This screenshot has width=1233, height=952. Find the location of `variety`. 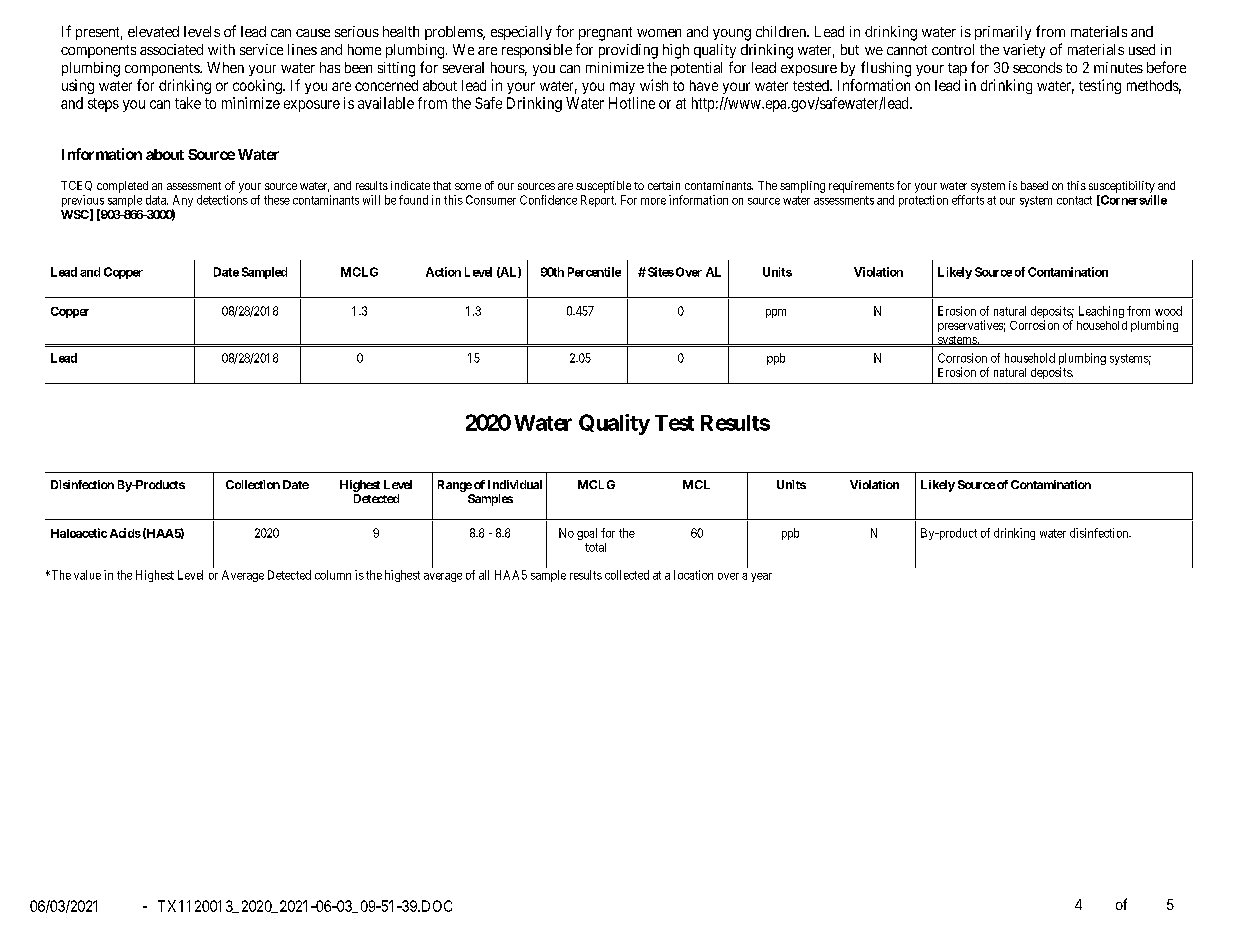

variety is located at coordinates (1024, 51).
